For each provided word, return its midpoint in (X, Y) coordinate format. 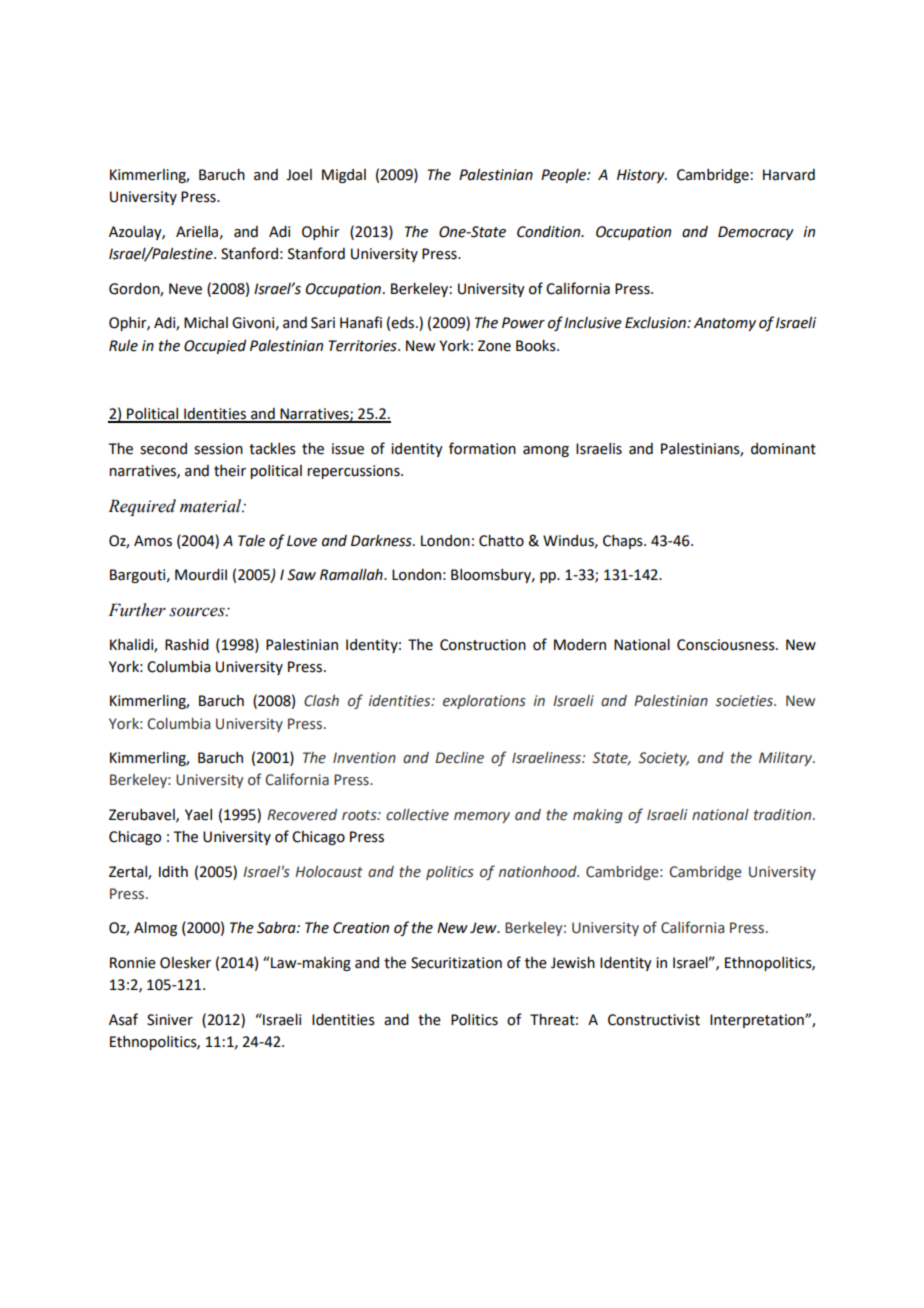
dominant (783, 449)
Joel (299, 175)
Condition (550, 232)
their (230, 471)
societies (745, 701)
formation (482, 448)
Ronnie (133, 963)
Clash (321, 701)
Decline (459, 758)
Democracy (756, 233)
